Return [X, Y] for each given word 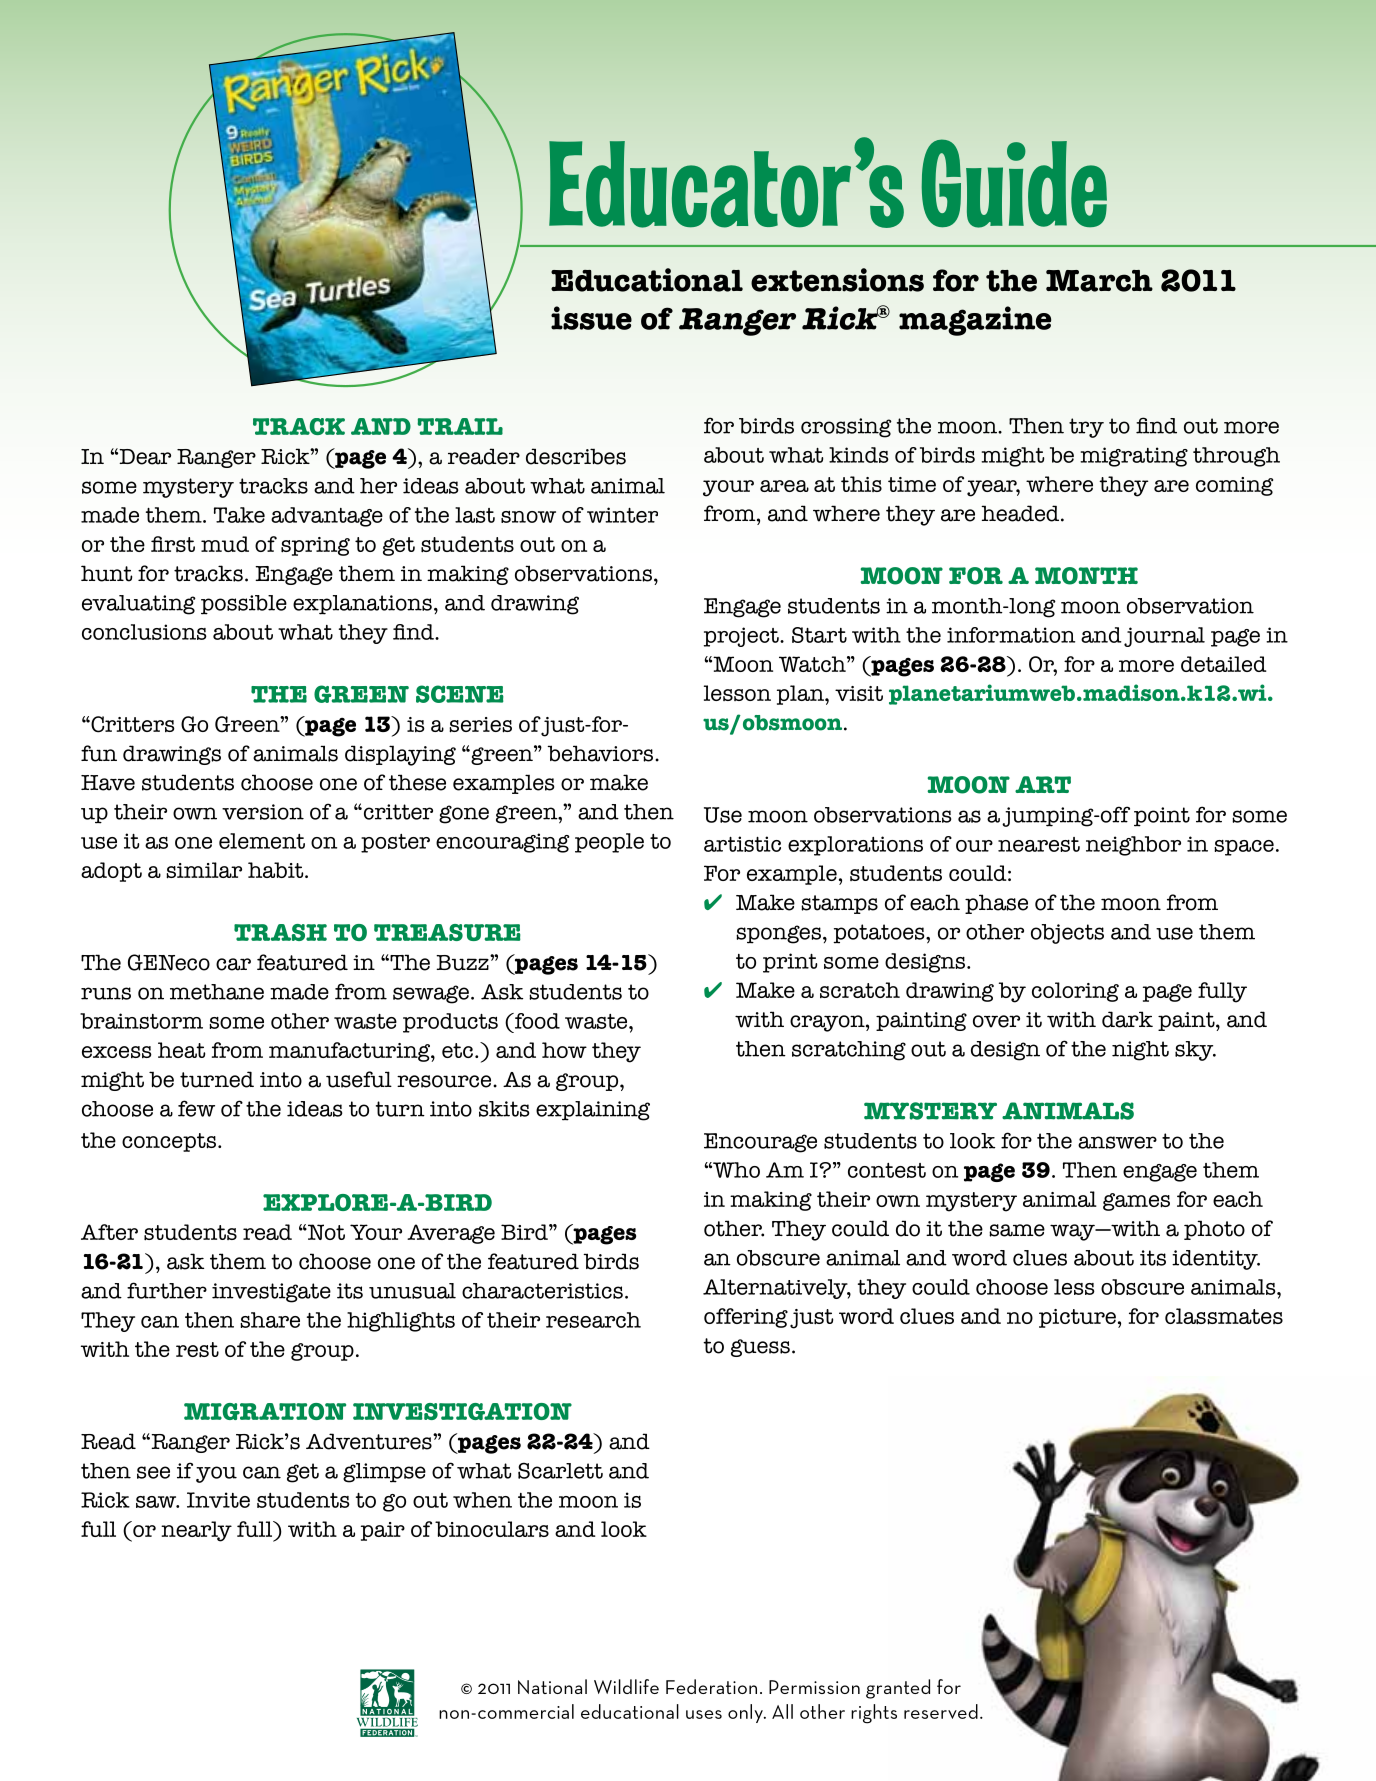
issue [591, 318]
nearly [196, 1531]
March [1099, 281]
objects [1067, 934]
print [790, 963]
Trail [460, 426]
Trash [280, 932]
